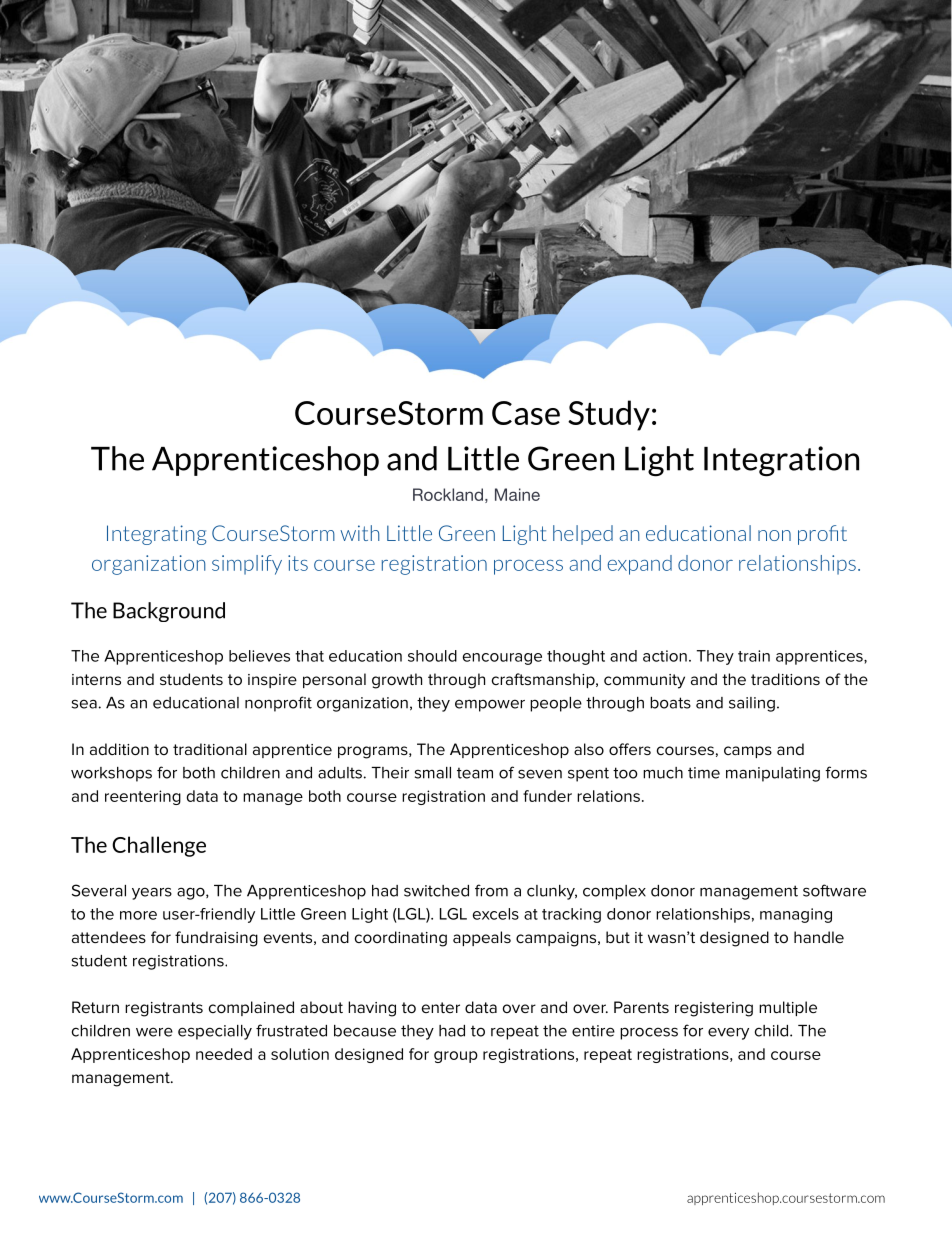  Describe the element at coordinates (640, 565) in the screenshot. I see `expand` at that location.
